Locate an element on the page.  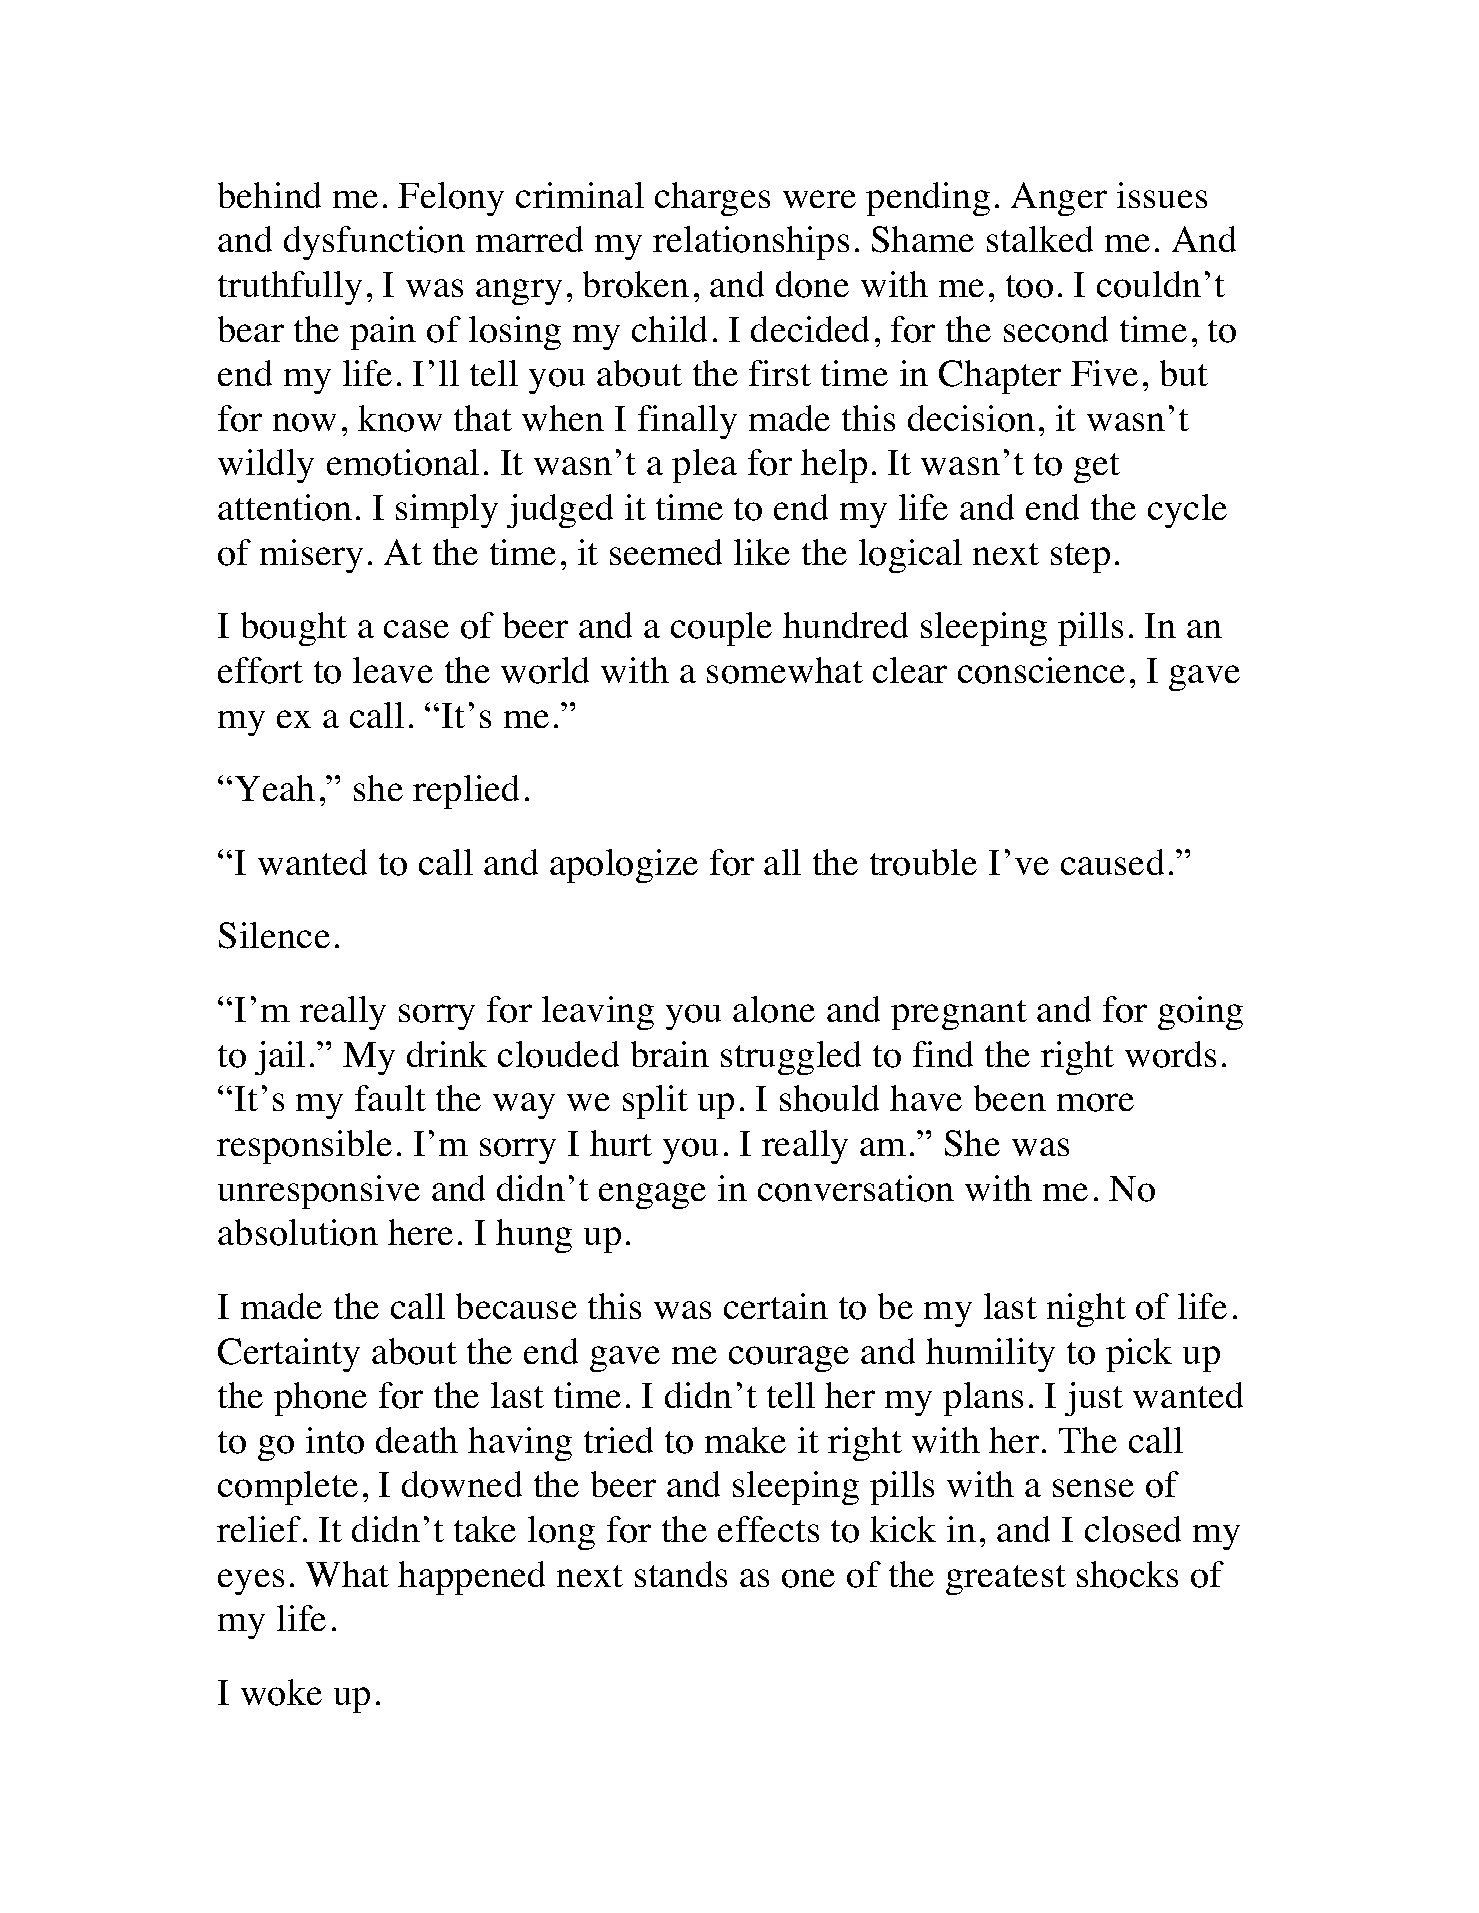
fault is located at coordinates (390, 1098).
